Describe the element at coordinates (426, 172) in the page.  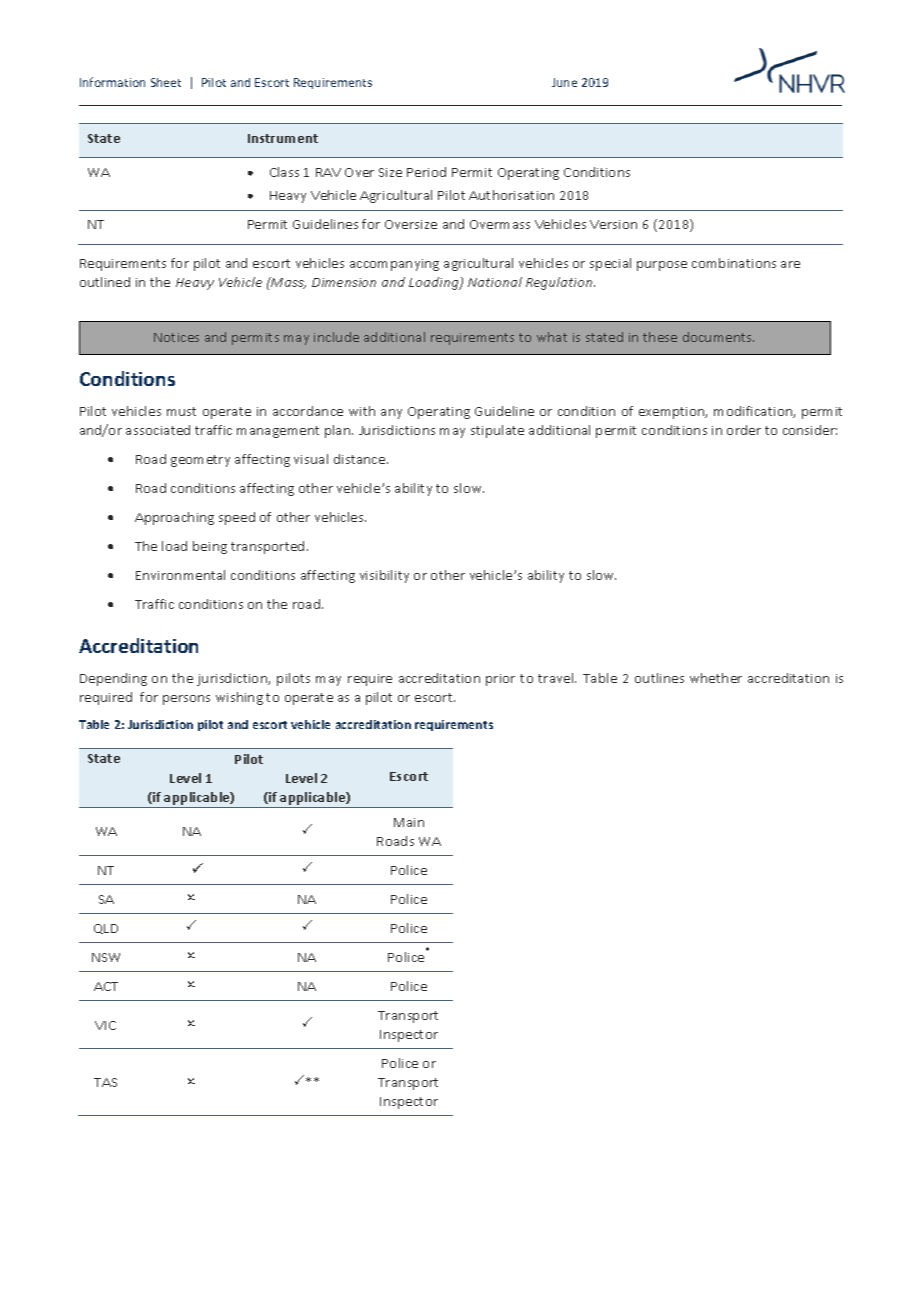
I see `Period` at that location.
